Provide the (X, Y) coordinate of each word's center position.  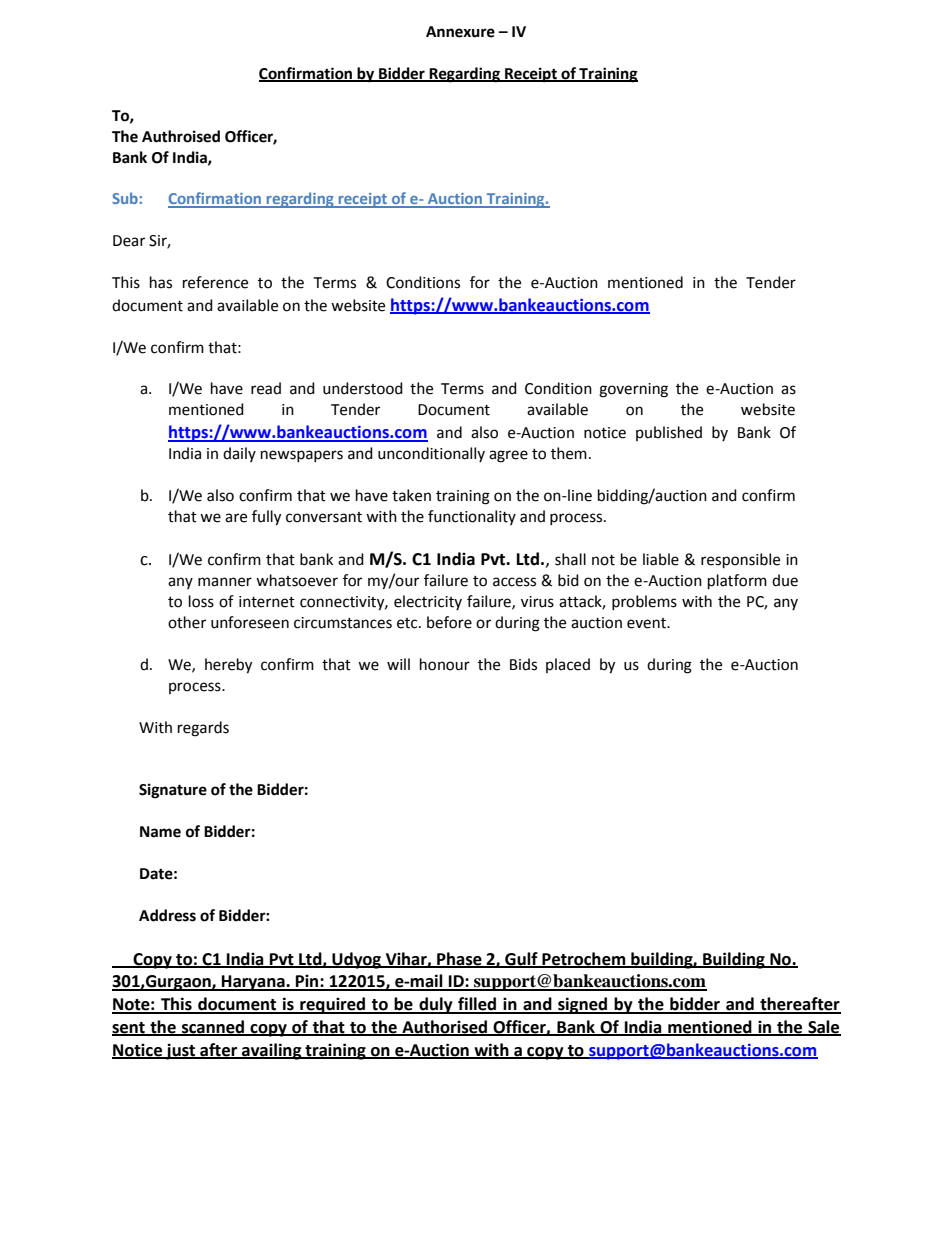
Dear (129, 241)
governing (633, 390)
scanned (213, 1028)
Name (160, 832)
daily (239, 454)
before (449, 622)
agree (508, 456)
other (187, 622)
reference (215, 282)
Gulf (521, 959)
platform (737, 582)
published (669, 433)
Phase (459, 959)
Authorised (445, 1028)
